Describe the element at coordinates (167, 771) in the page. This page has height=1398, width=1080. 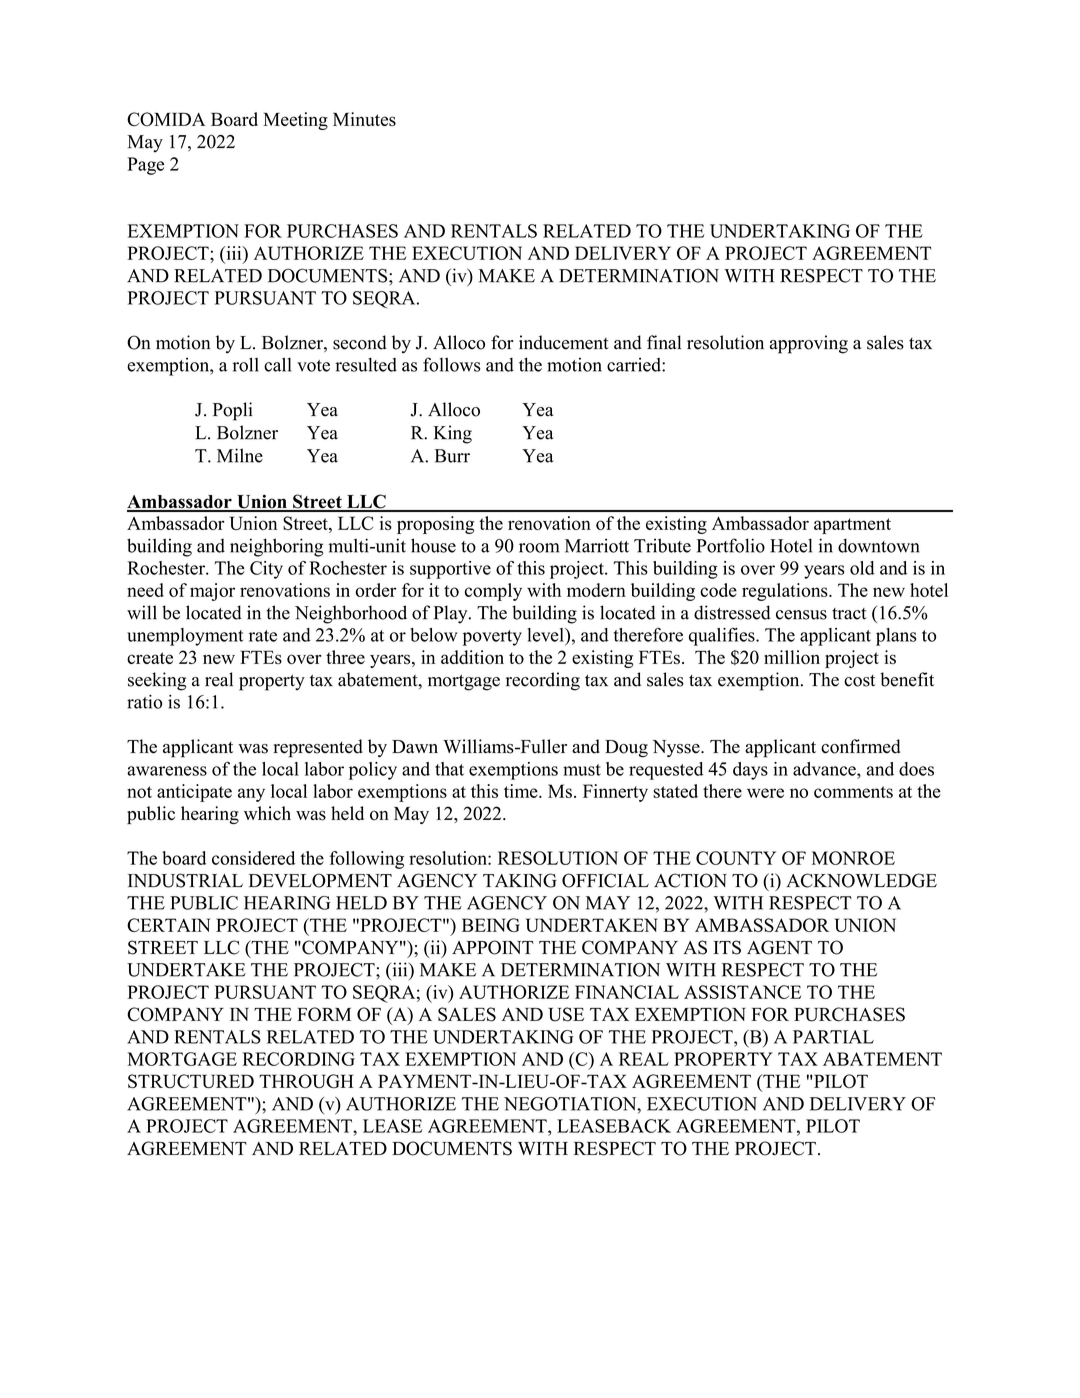
I see `awareness` at that location.
